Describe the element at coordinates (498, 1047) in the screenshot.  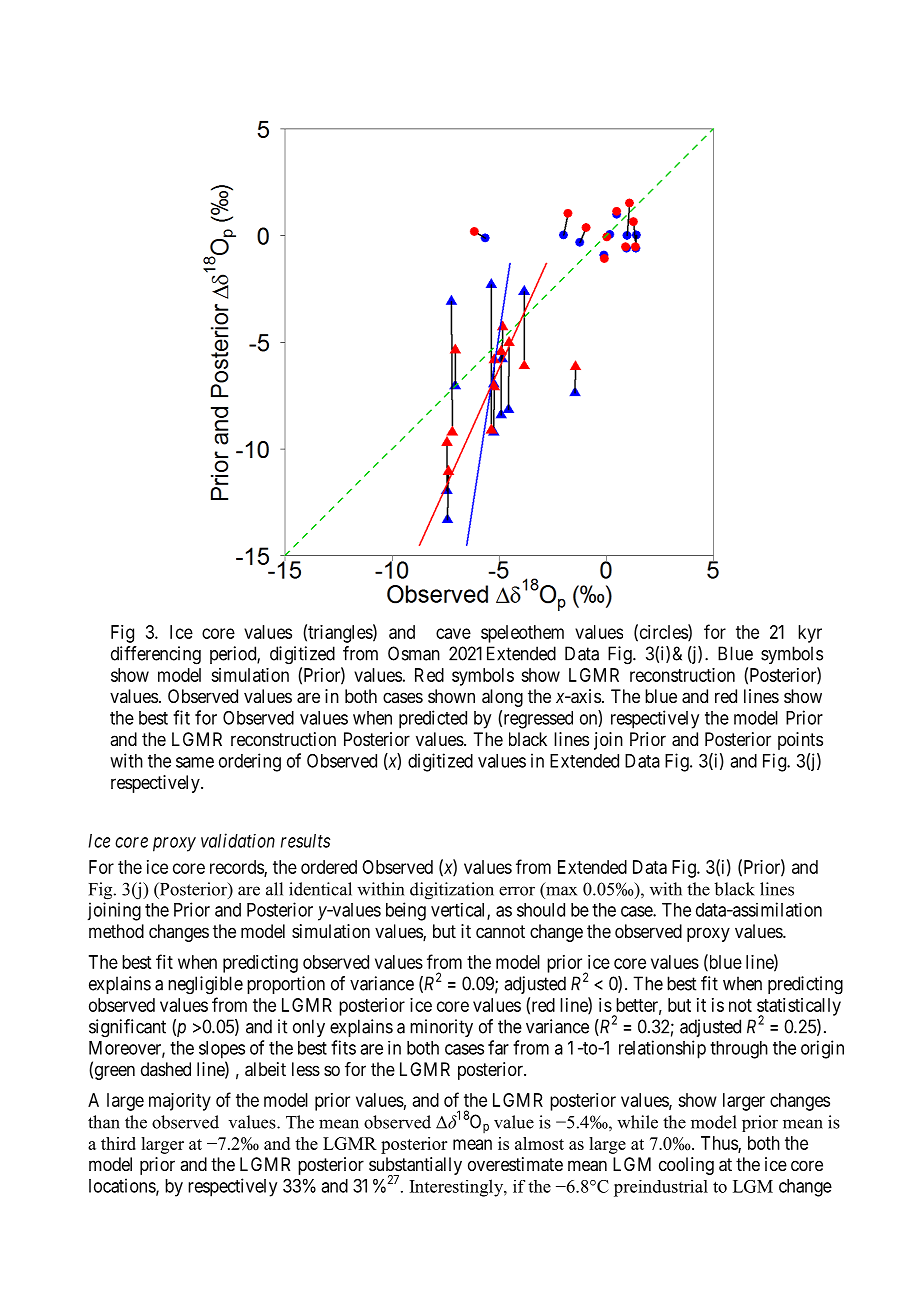
I see `far` at that location.
